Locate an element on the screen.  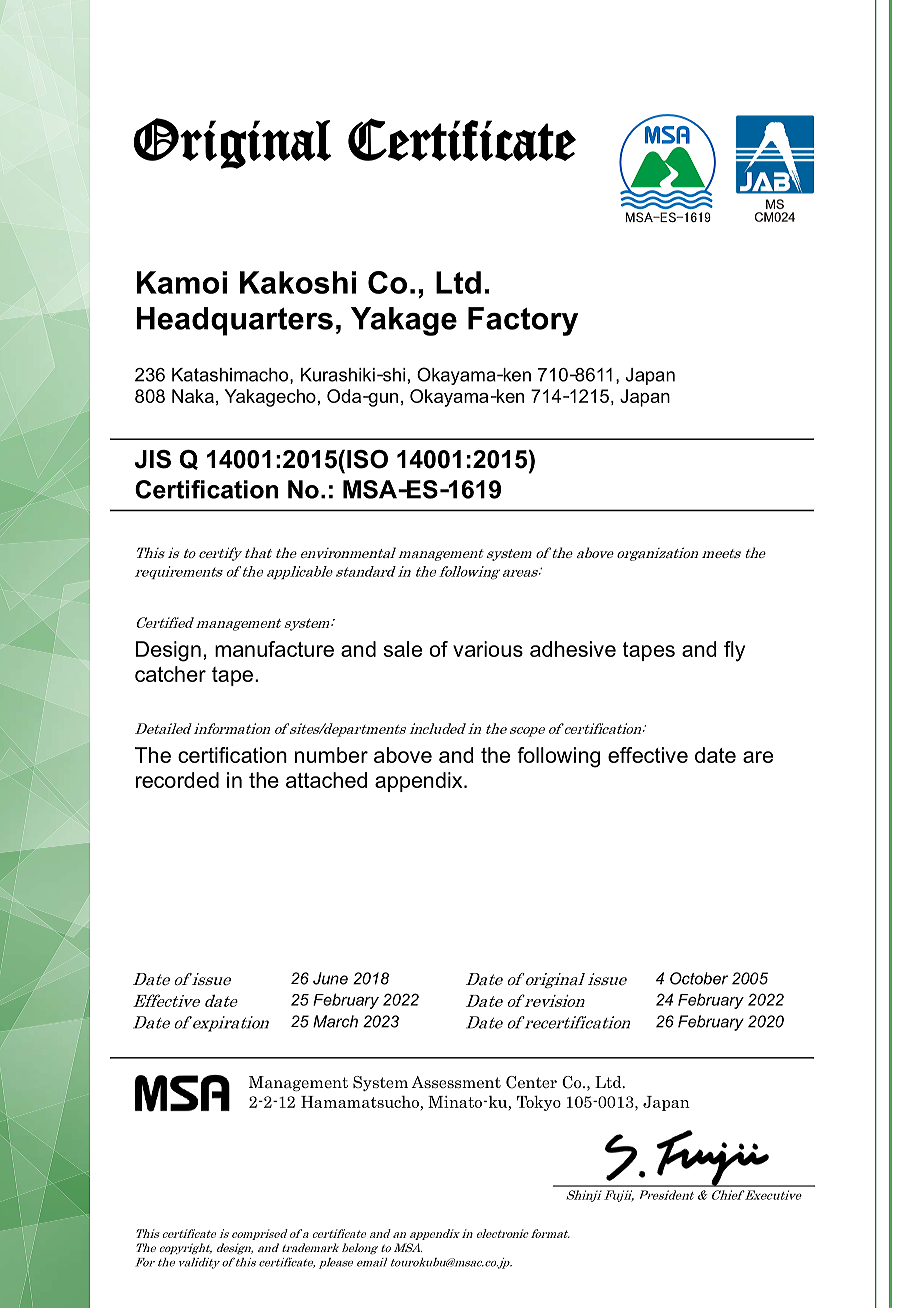
sale is located at coordinates (403, 649).
